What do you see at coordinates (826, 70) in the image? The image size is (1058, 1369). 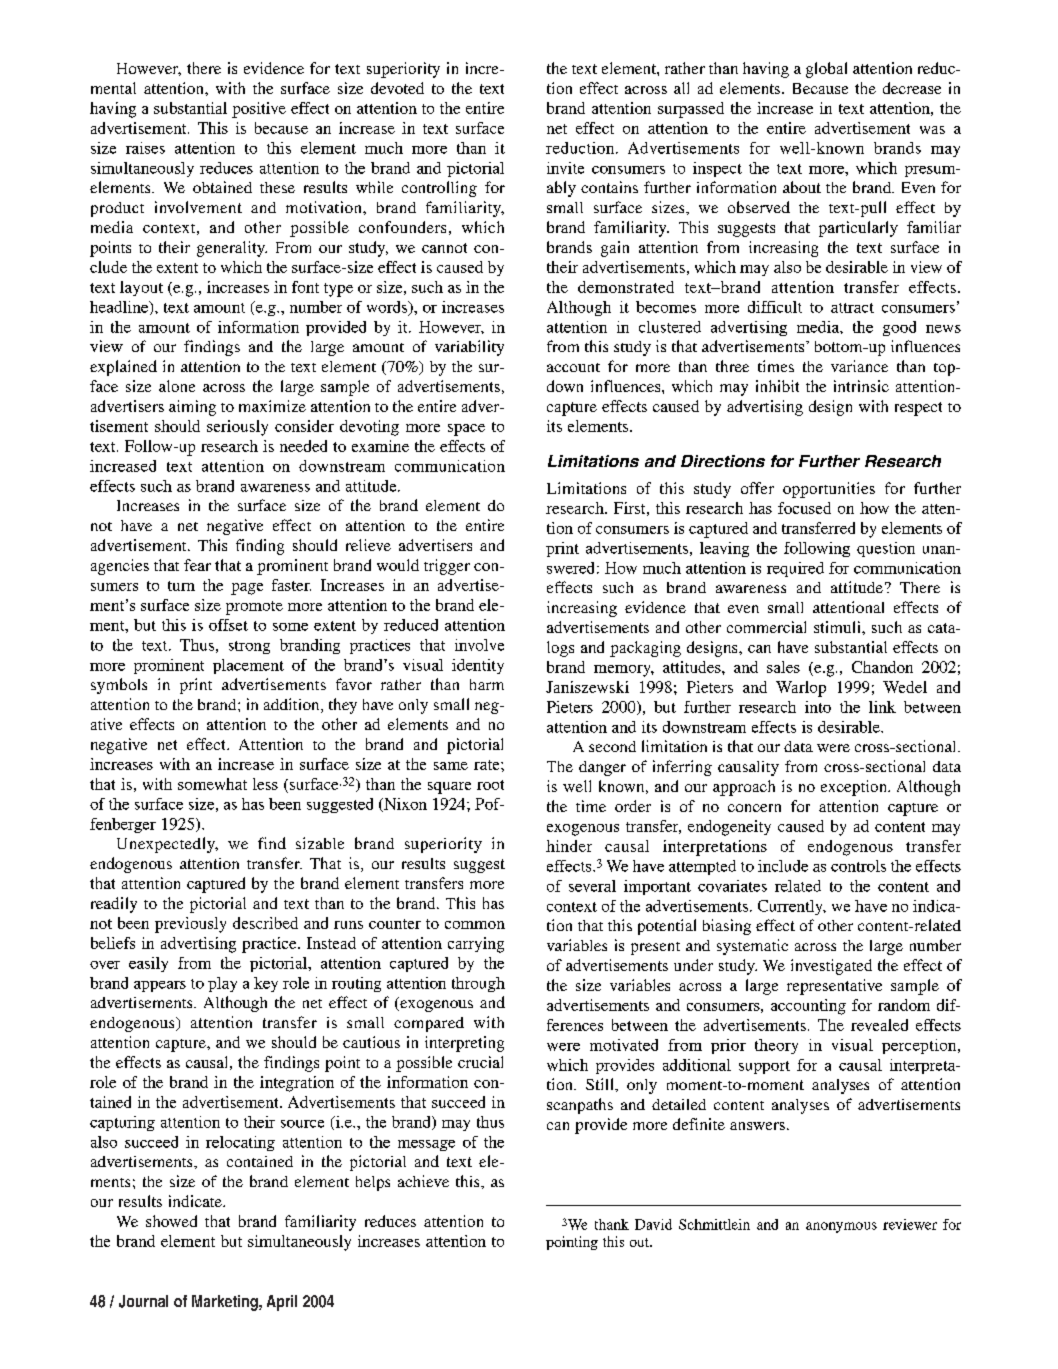 I see `global` at bounding box center [826, 70].
